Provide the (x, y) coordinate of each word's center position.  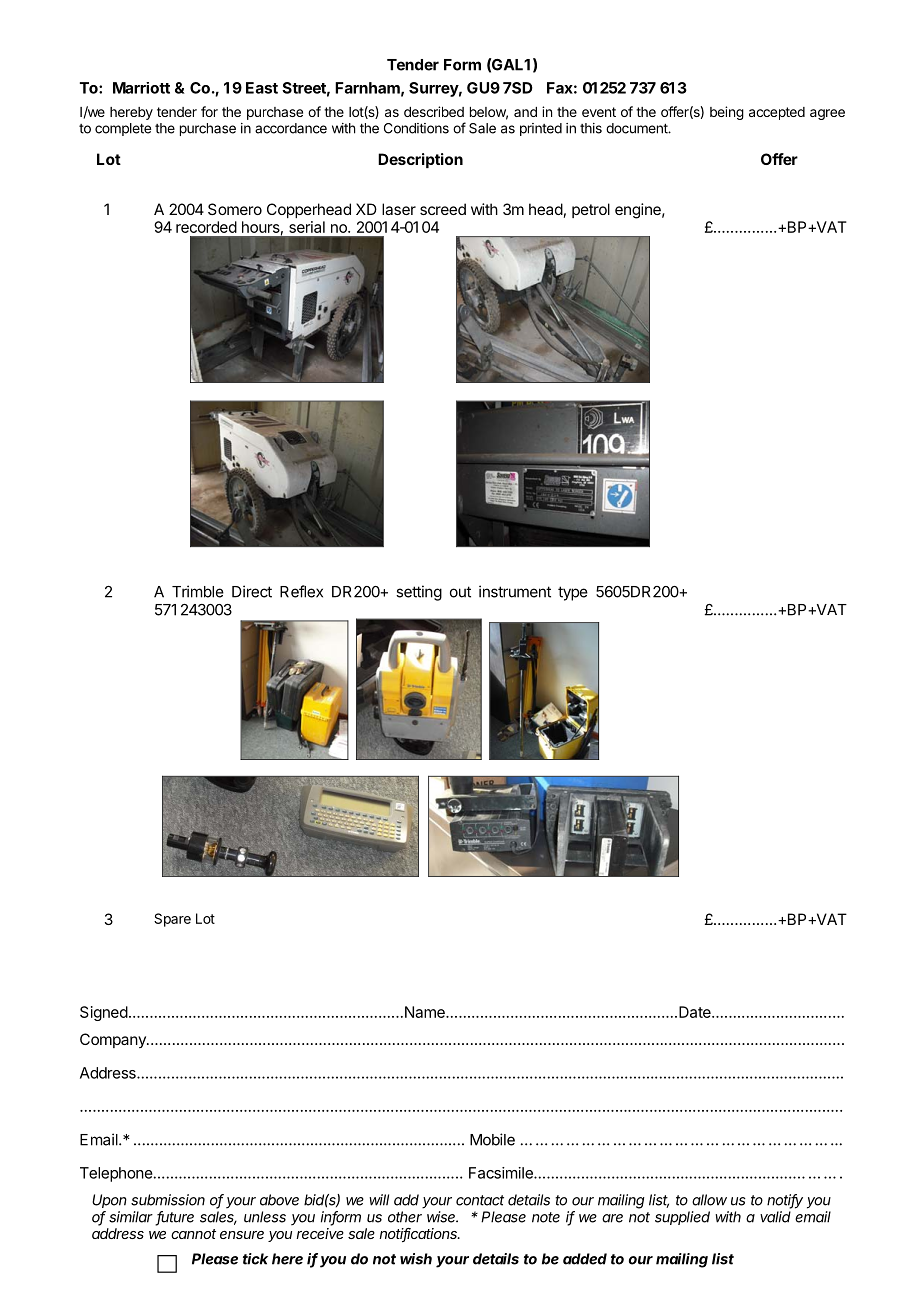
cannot (193, 1234)
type (573, 593)
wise (442, 1217)
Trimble (198, 591)
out (460, 592)
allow (709, 1200)
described (434, 111)
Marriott (141, 88)
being (727, 113)
